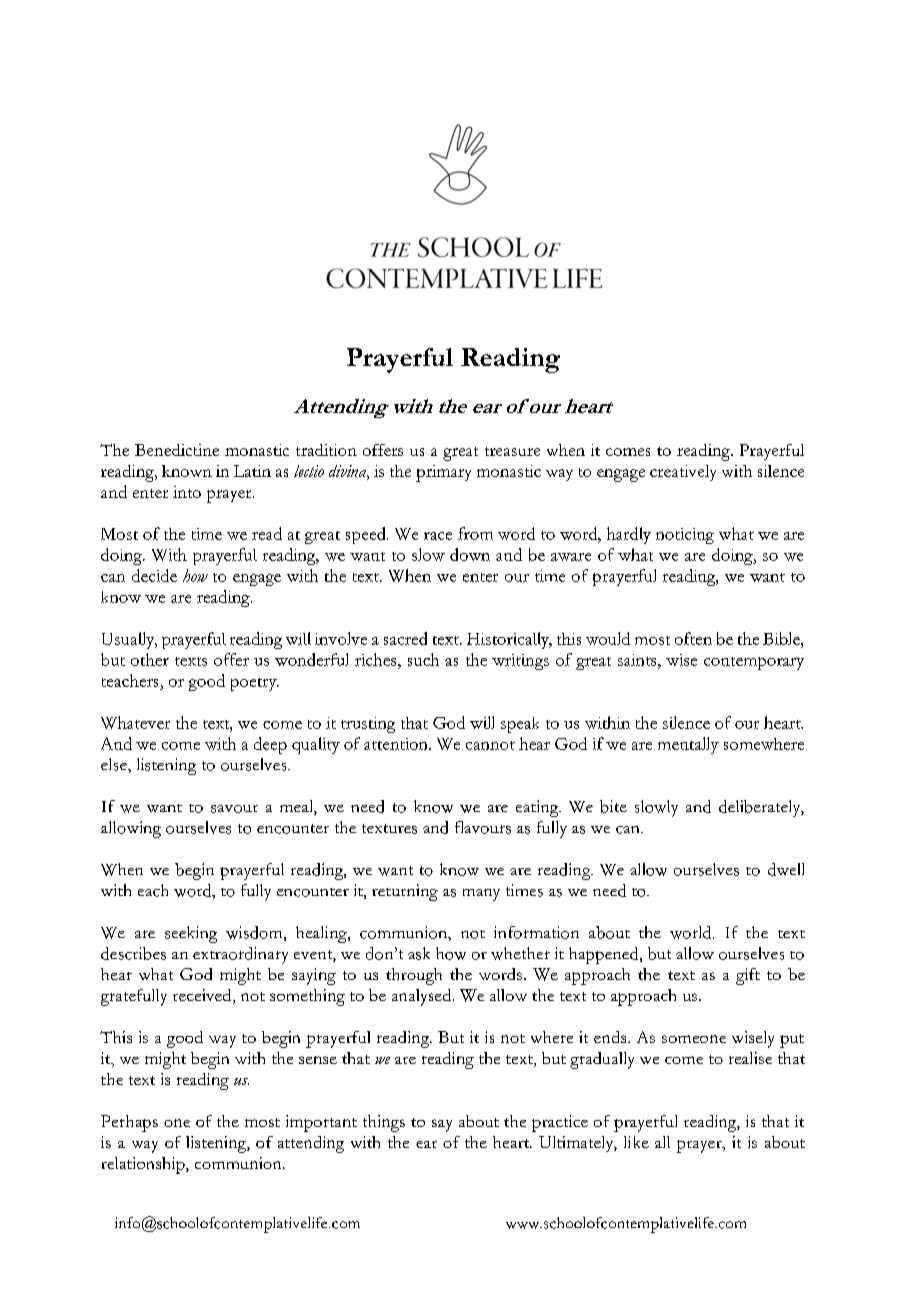  What do you see at coordinates (754, 663) in the document?
I see `contemporary` at bounding box center [754, 663].
